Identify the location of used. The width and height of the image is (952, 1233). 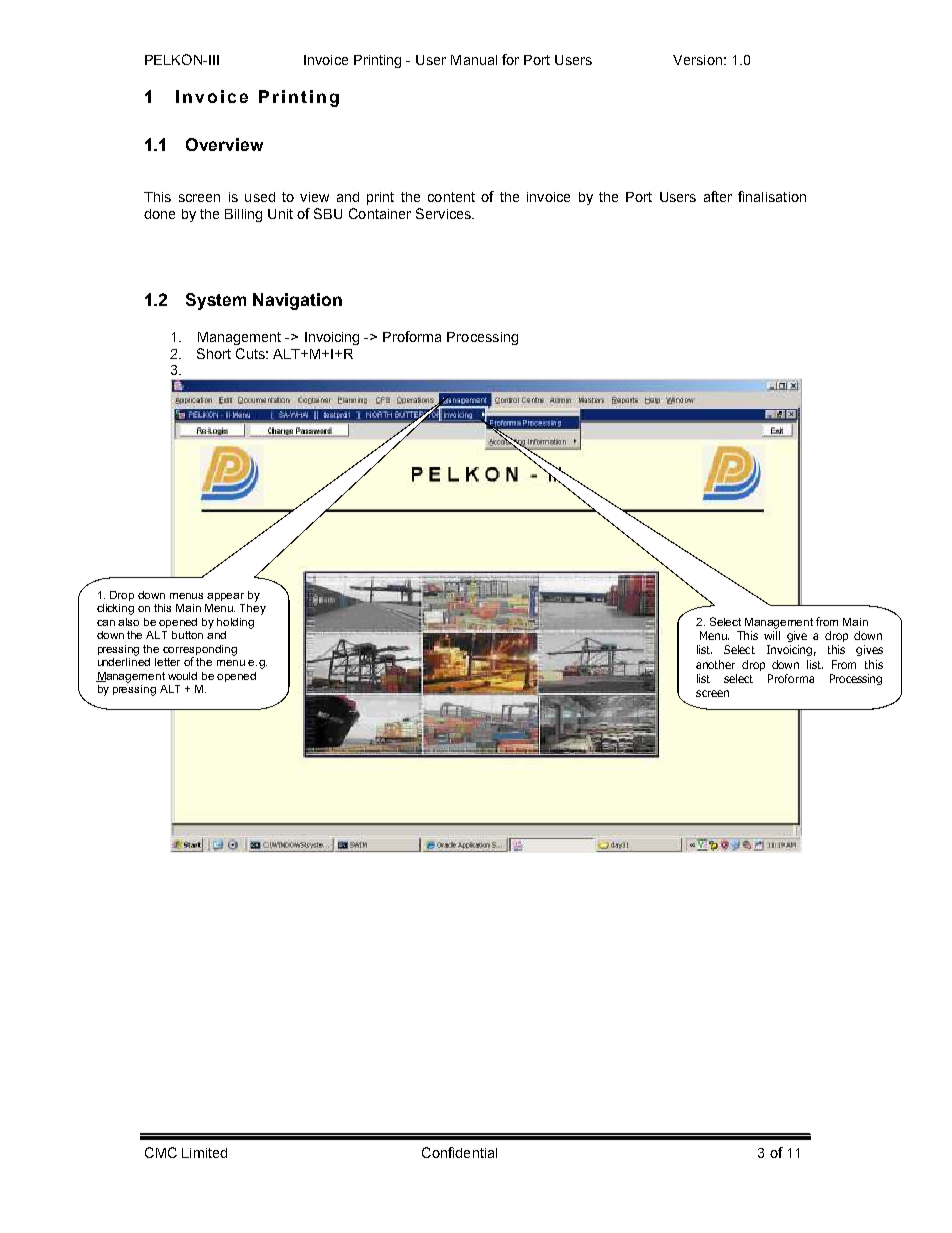
(260, 197).
